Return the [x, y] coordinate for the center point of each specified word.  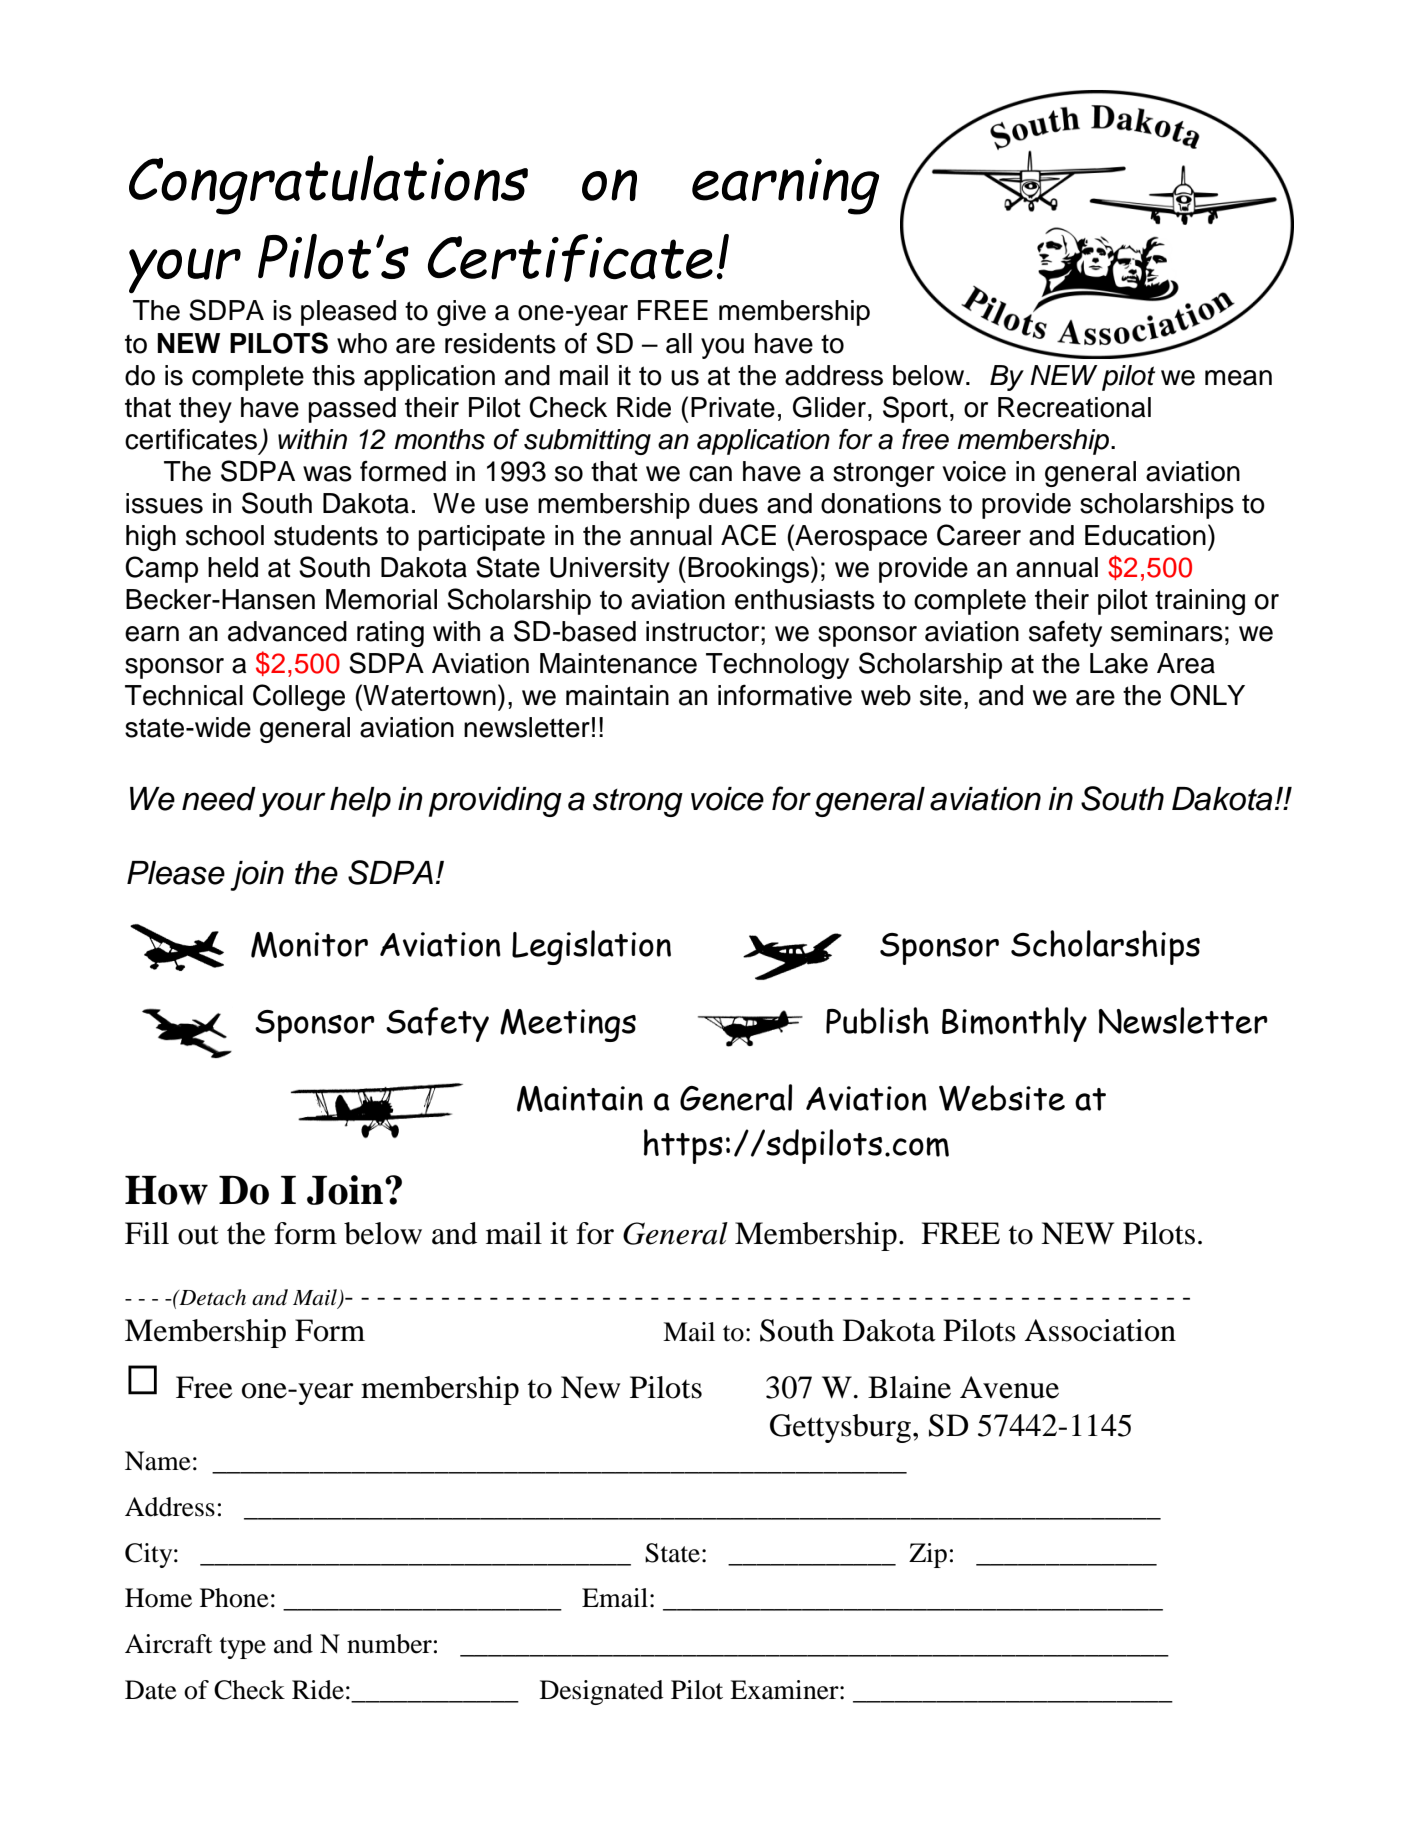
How [166, 1190]
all [679, 343]
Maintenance [618, 663]
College [299, 697]
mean [1238, 378]
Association [1100, 1330]
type [243, 1648]
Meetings [568, 1025]
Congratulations [328, 185]
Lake [1119, 663]
